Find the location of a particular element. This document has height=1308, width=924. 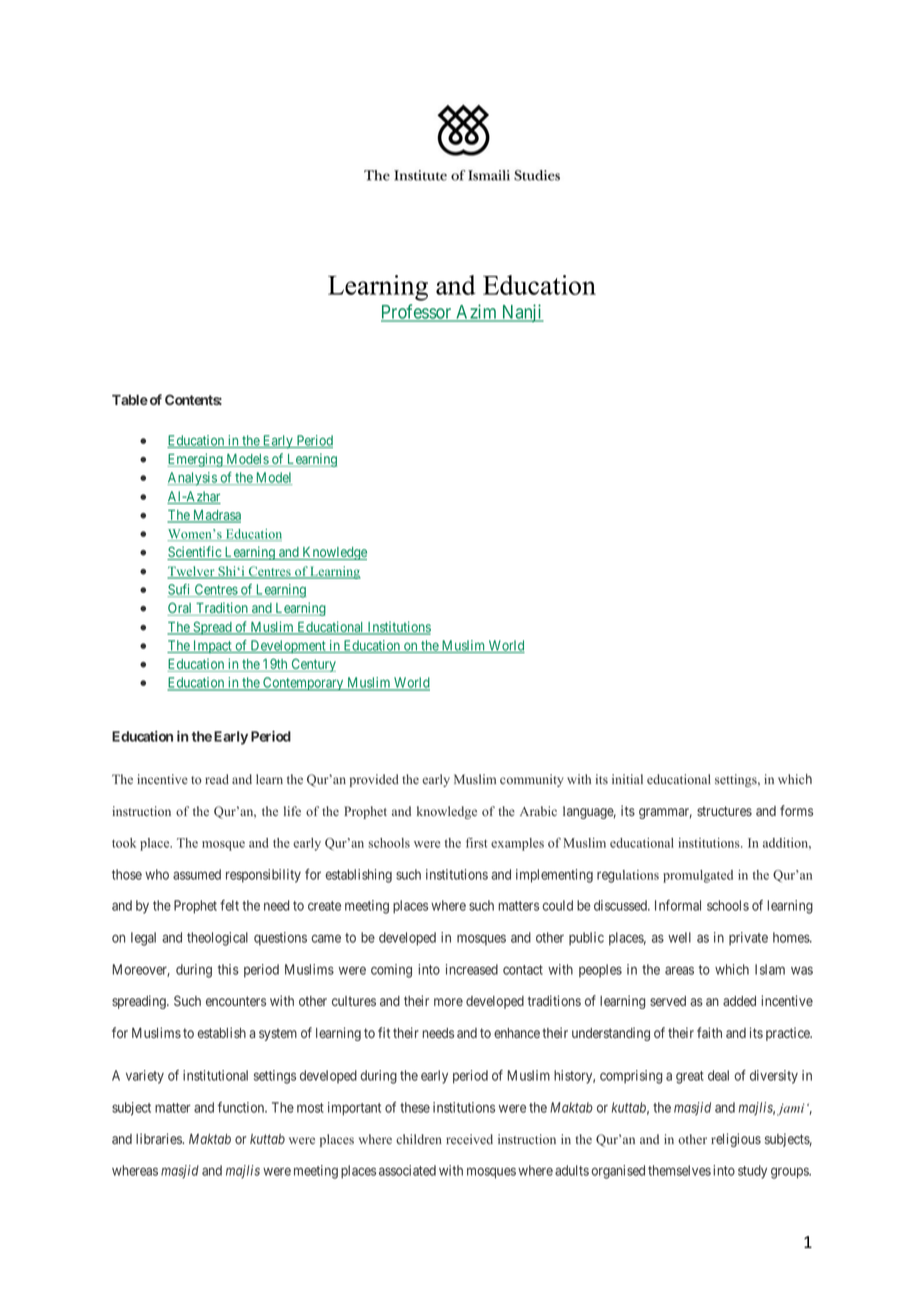

theological is located at coordinates (217, 939).
